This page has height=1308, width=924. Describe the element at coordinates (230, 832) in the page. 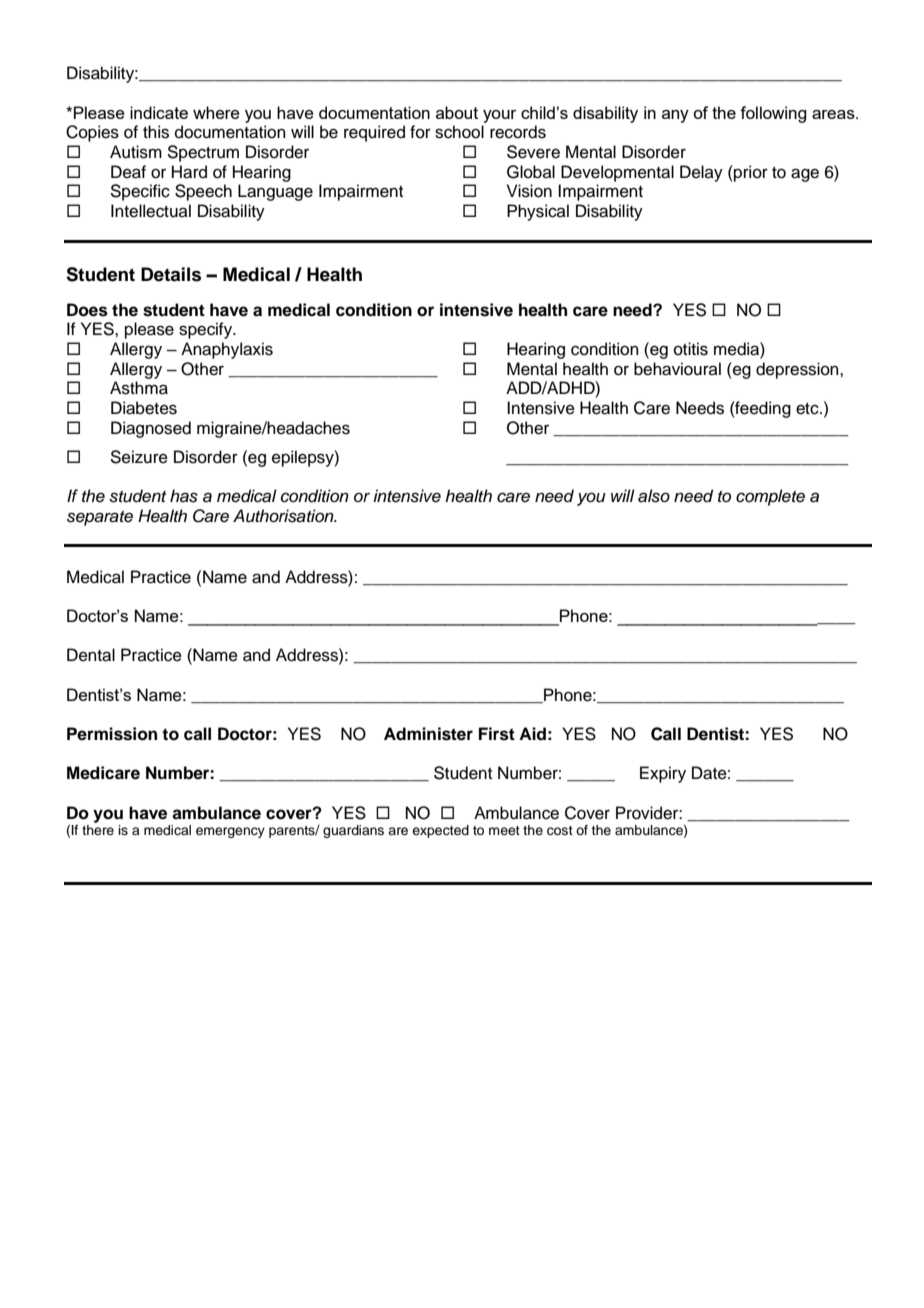

I see `emergency` at that location.
